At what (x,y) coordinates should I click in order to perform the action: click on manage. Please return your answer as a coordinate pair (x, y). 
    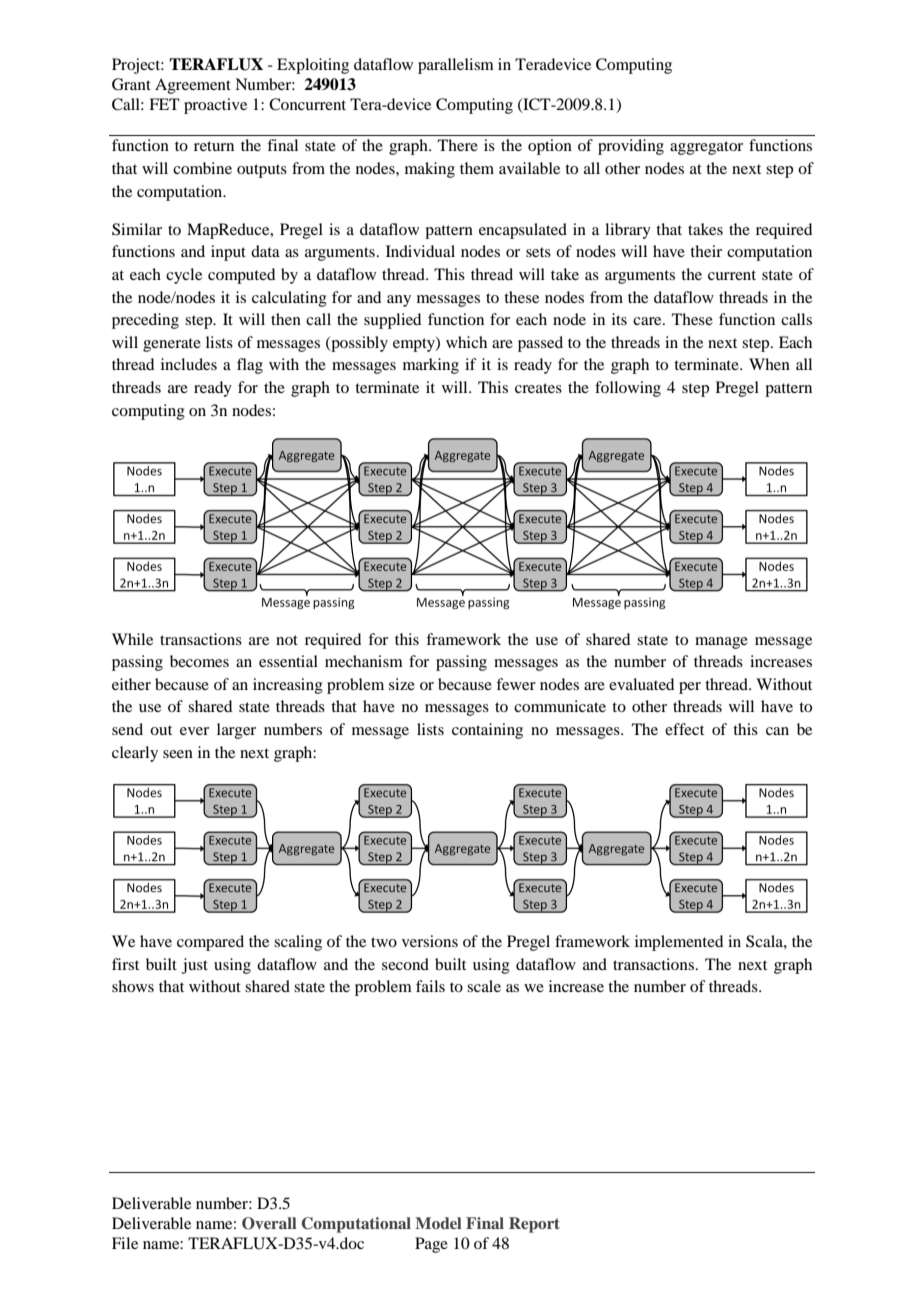
    Looking at the image, I should click on (721, 643).
